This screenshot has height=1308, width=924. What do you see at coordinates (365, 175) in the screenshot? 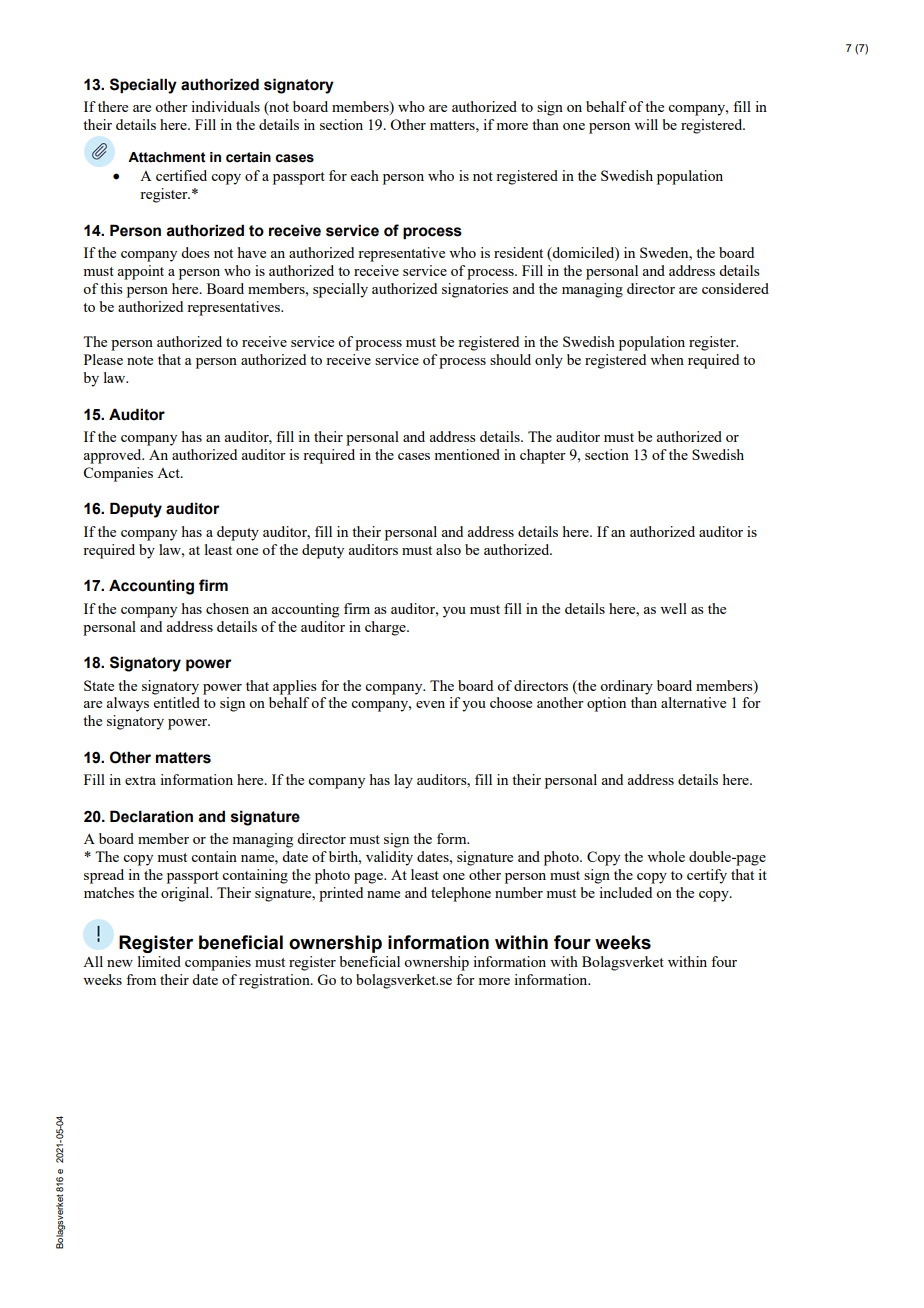
I see `each` at bounding box center [365, 175].
